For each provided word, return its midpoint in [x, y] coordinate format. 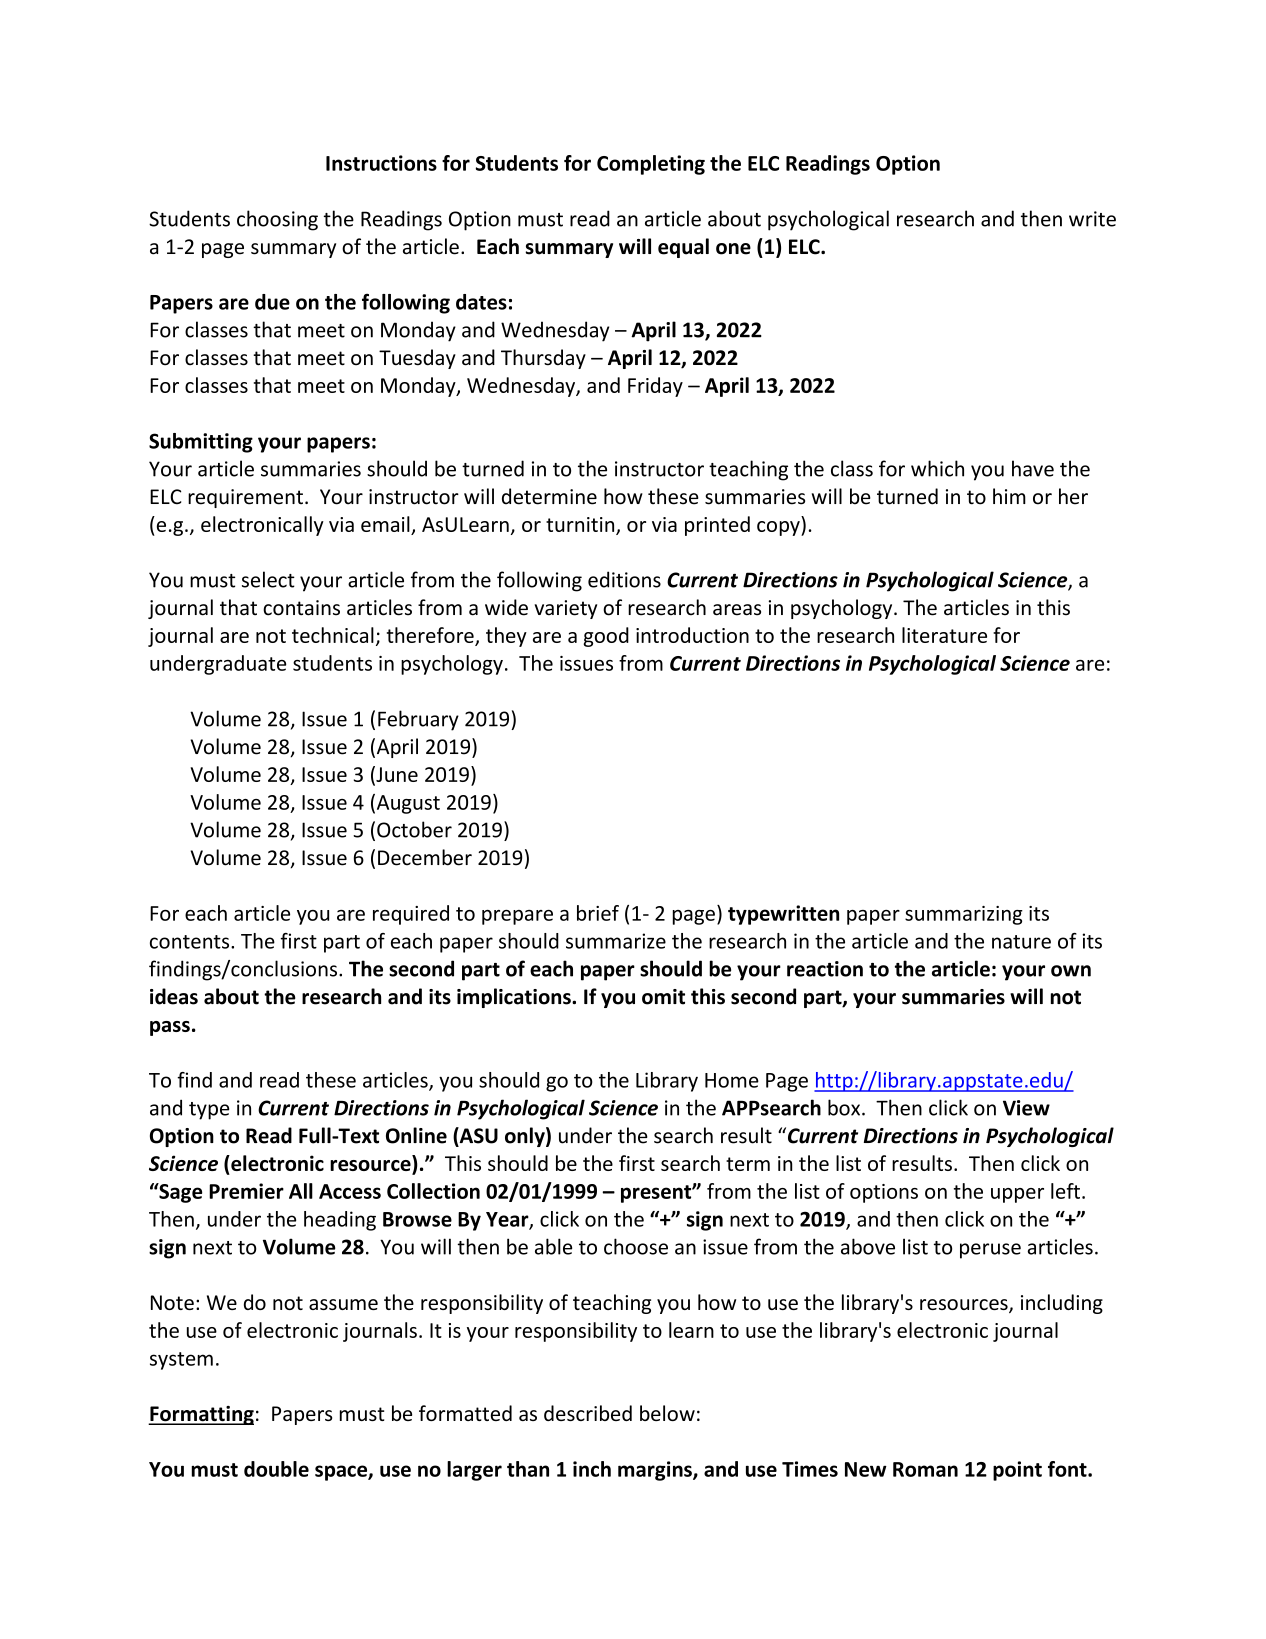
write [1092, 219]
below [667, 1413]
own [1071, 971]
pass [170, 1028]
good [606, 637]
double [276, 1469]
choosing [277, 220]
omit [663, 997]
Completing [651, 165]
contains [301, 608]
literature [944, 635]
